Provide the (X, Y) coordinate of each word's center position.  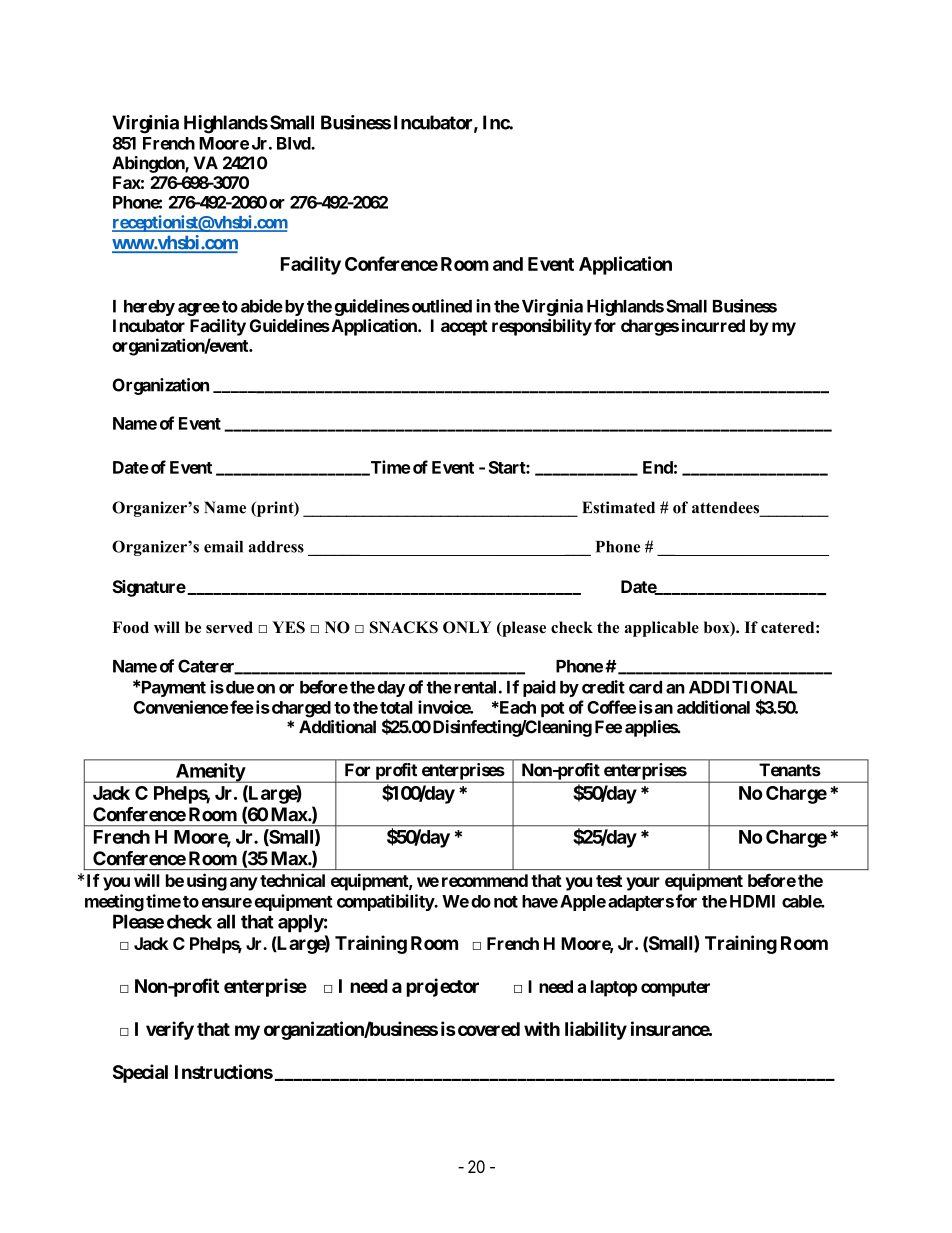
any (244, 884)
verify (170, 1030)
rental (475, 687)
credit (603, 687)
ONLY (467, 627)
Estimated (618, 507)
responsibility (542, 327)
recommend (485, 880)
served (229, 627)
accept (464, 328)
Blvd (294, 143)
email (223, 546)
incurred (713, 325)
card (645, 687)
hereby (149, 308)
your (643, 884)
